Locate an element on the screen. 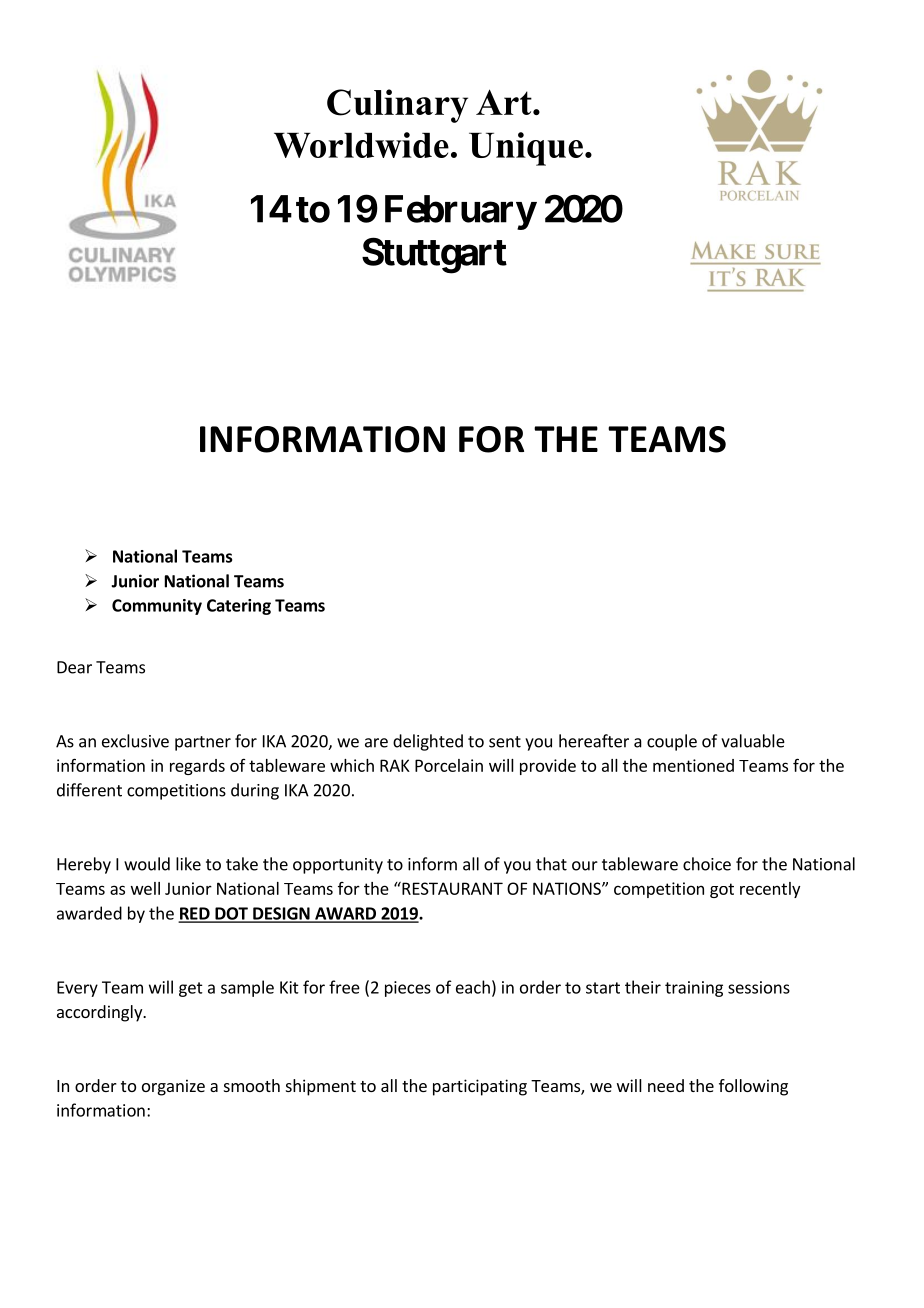 This screenshot has height=1308, width=924. organize is located at coordinates (173, 1087).
